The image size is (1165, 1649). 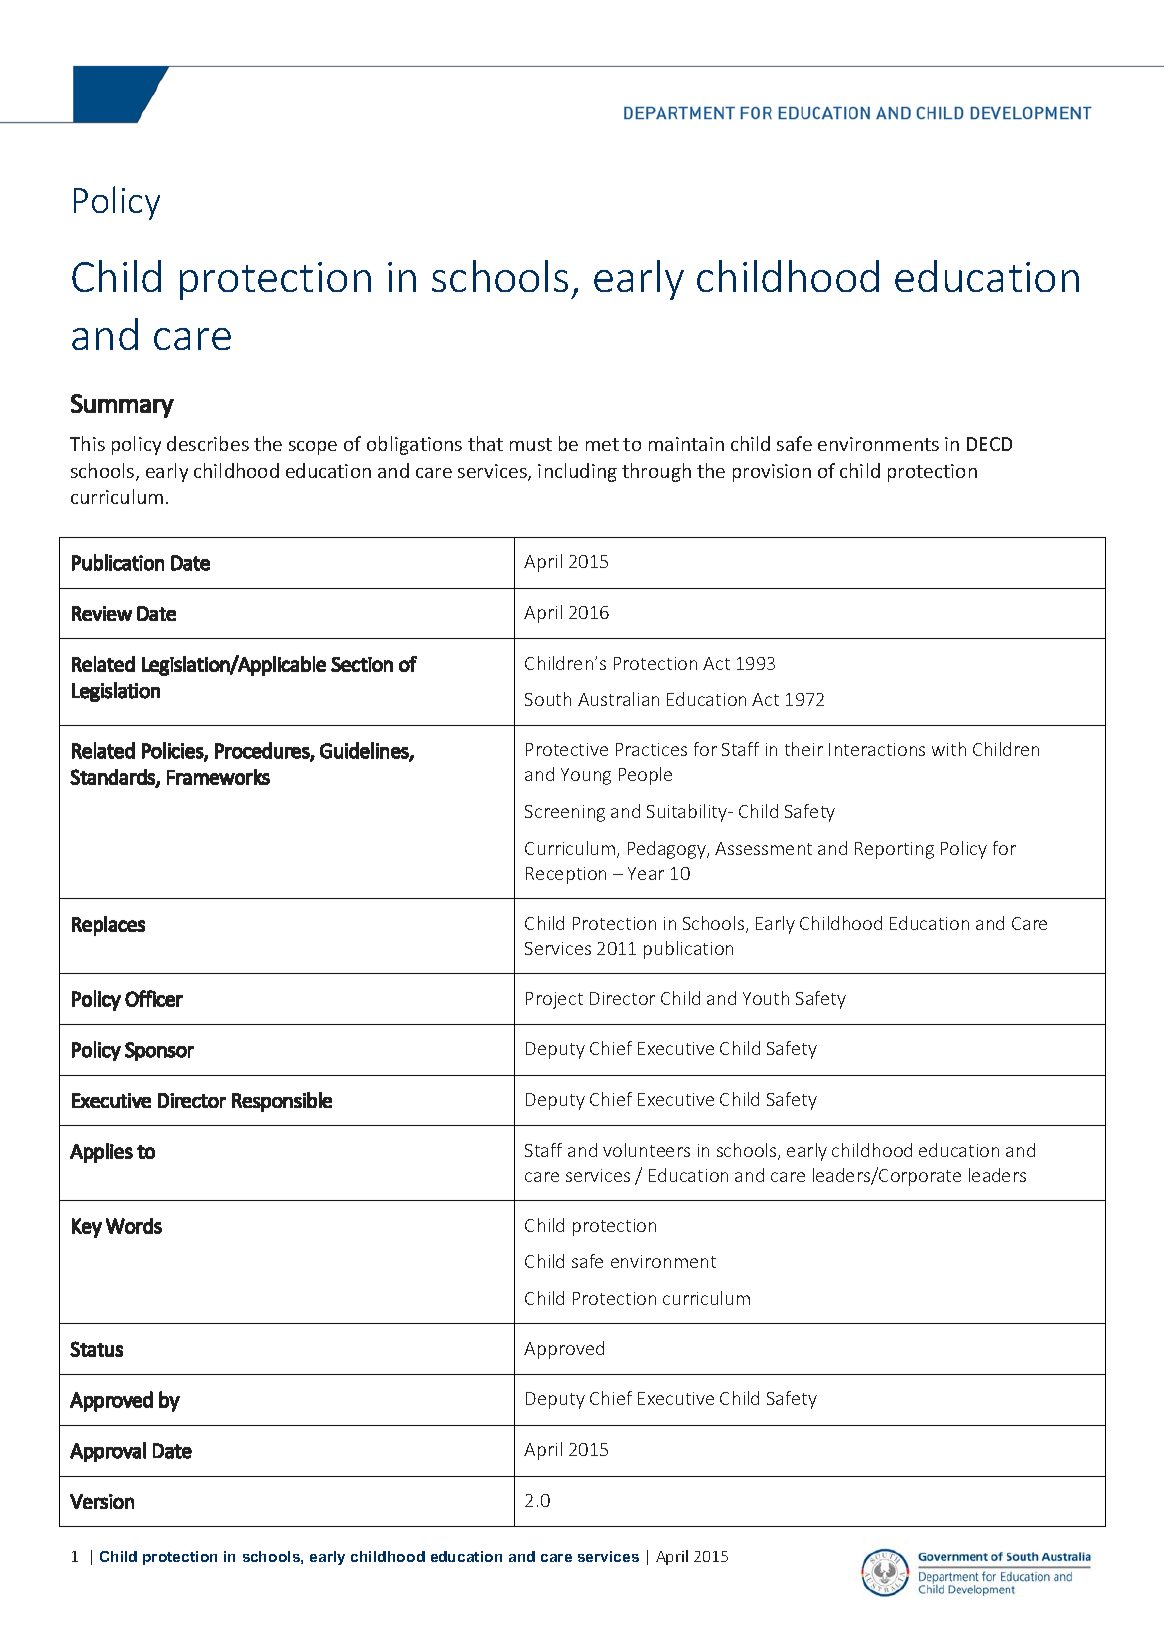 I want to click on volunteers, so click(x=646, y=1150).
